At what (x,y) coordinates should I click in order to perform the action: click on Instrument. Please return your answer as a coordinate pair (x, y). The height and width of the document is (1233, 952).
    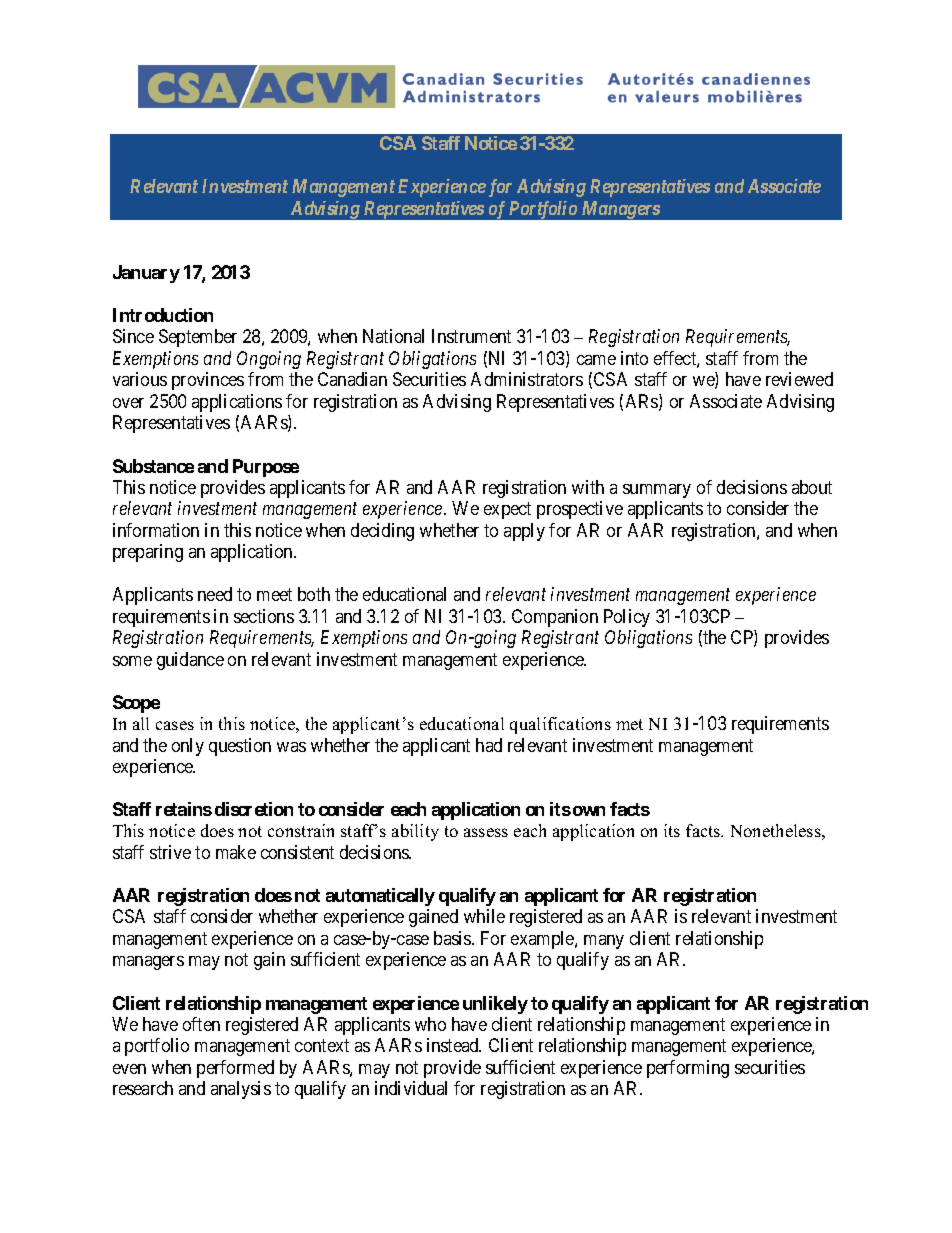
    Looking at the image, I should click on (471, 336).
